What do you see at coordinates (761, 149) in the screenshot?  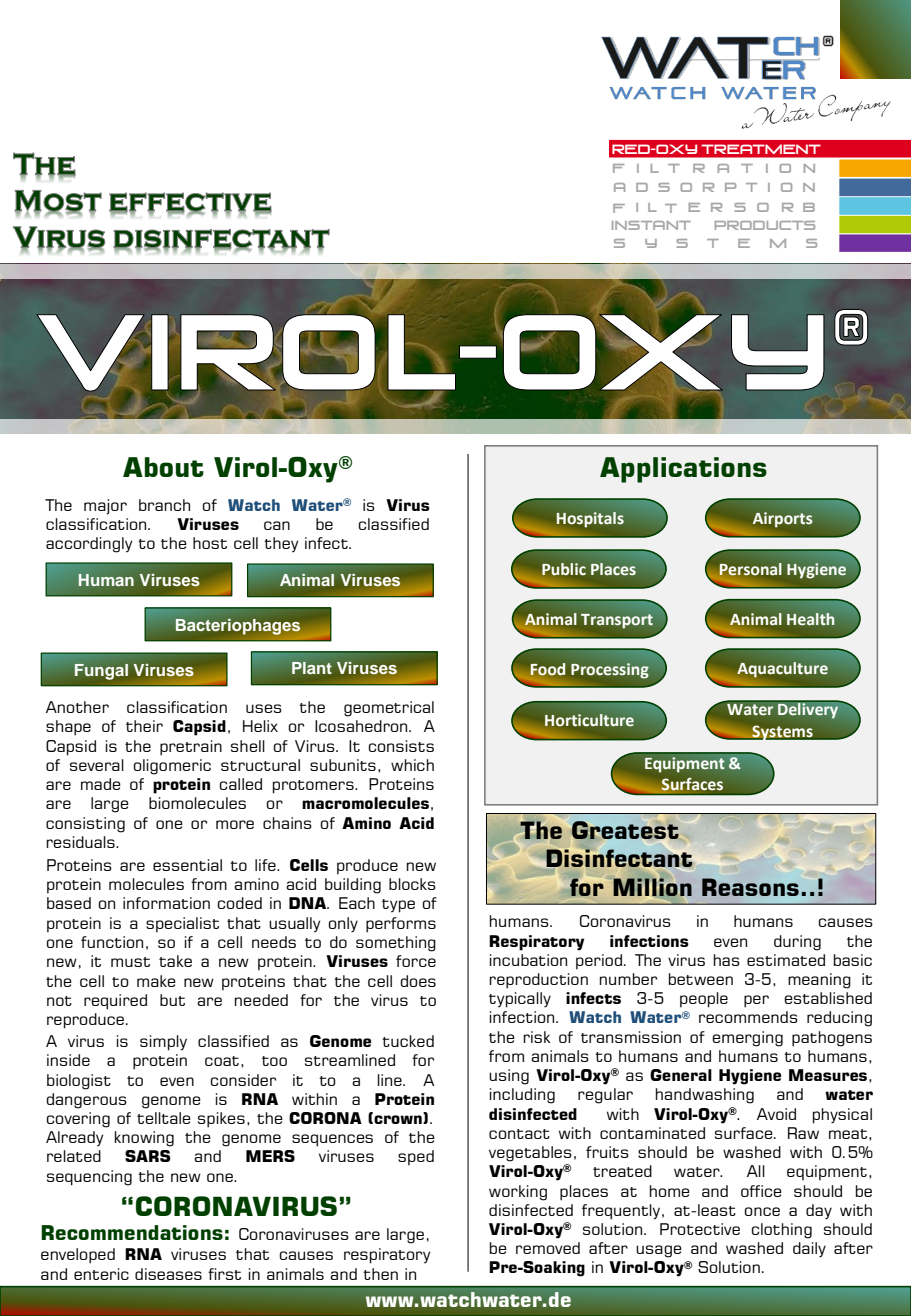 I see `TREATMENT` at bounding box center [761, 149].
